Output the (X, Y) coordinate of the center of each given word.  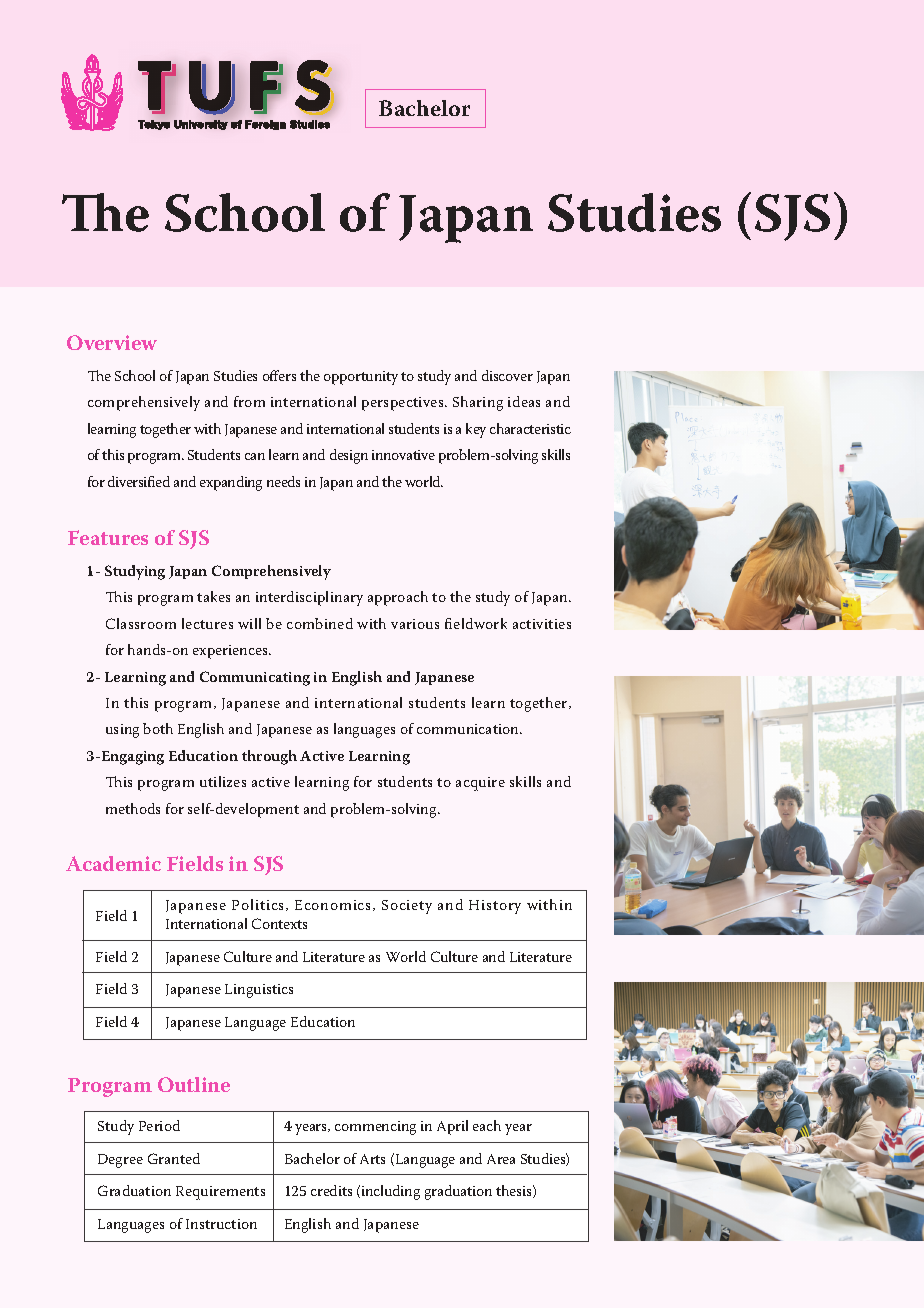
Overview (112, 342)
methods (133, 808)
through (269, 757)
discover (507, 375)
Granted (174, 1158)
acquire (480, 784)
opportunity (361, 378)
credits (331, 1190)
